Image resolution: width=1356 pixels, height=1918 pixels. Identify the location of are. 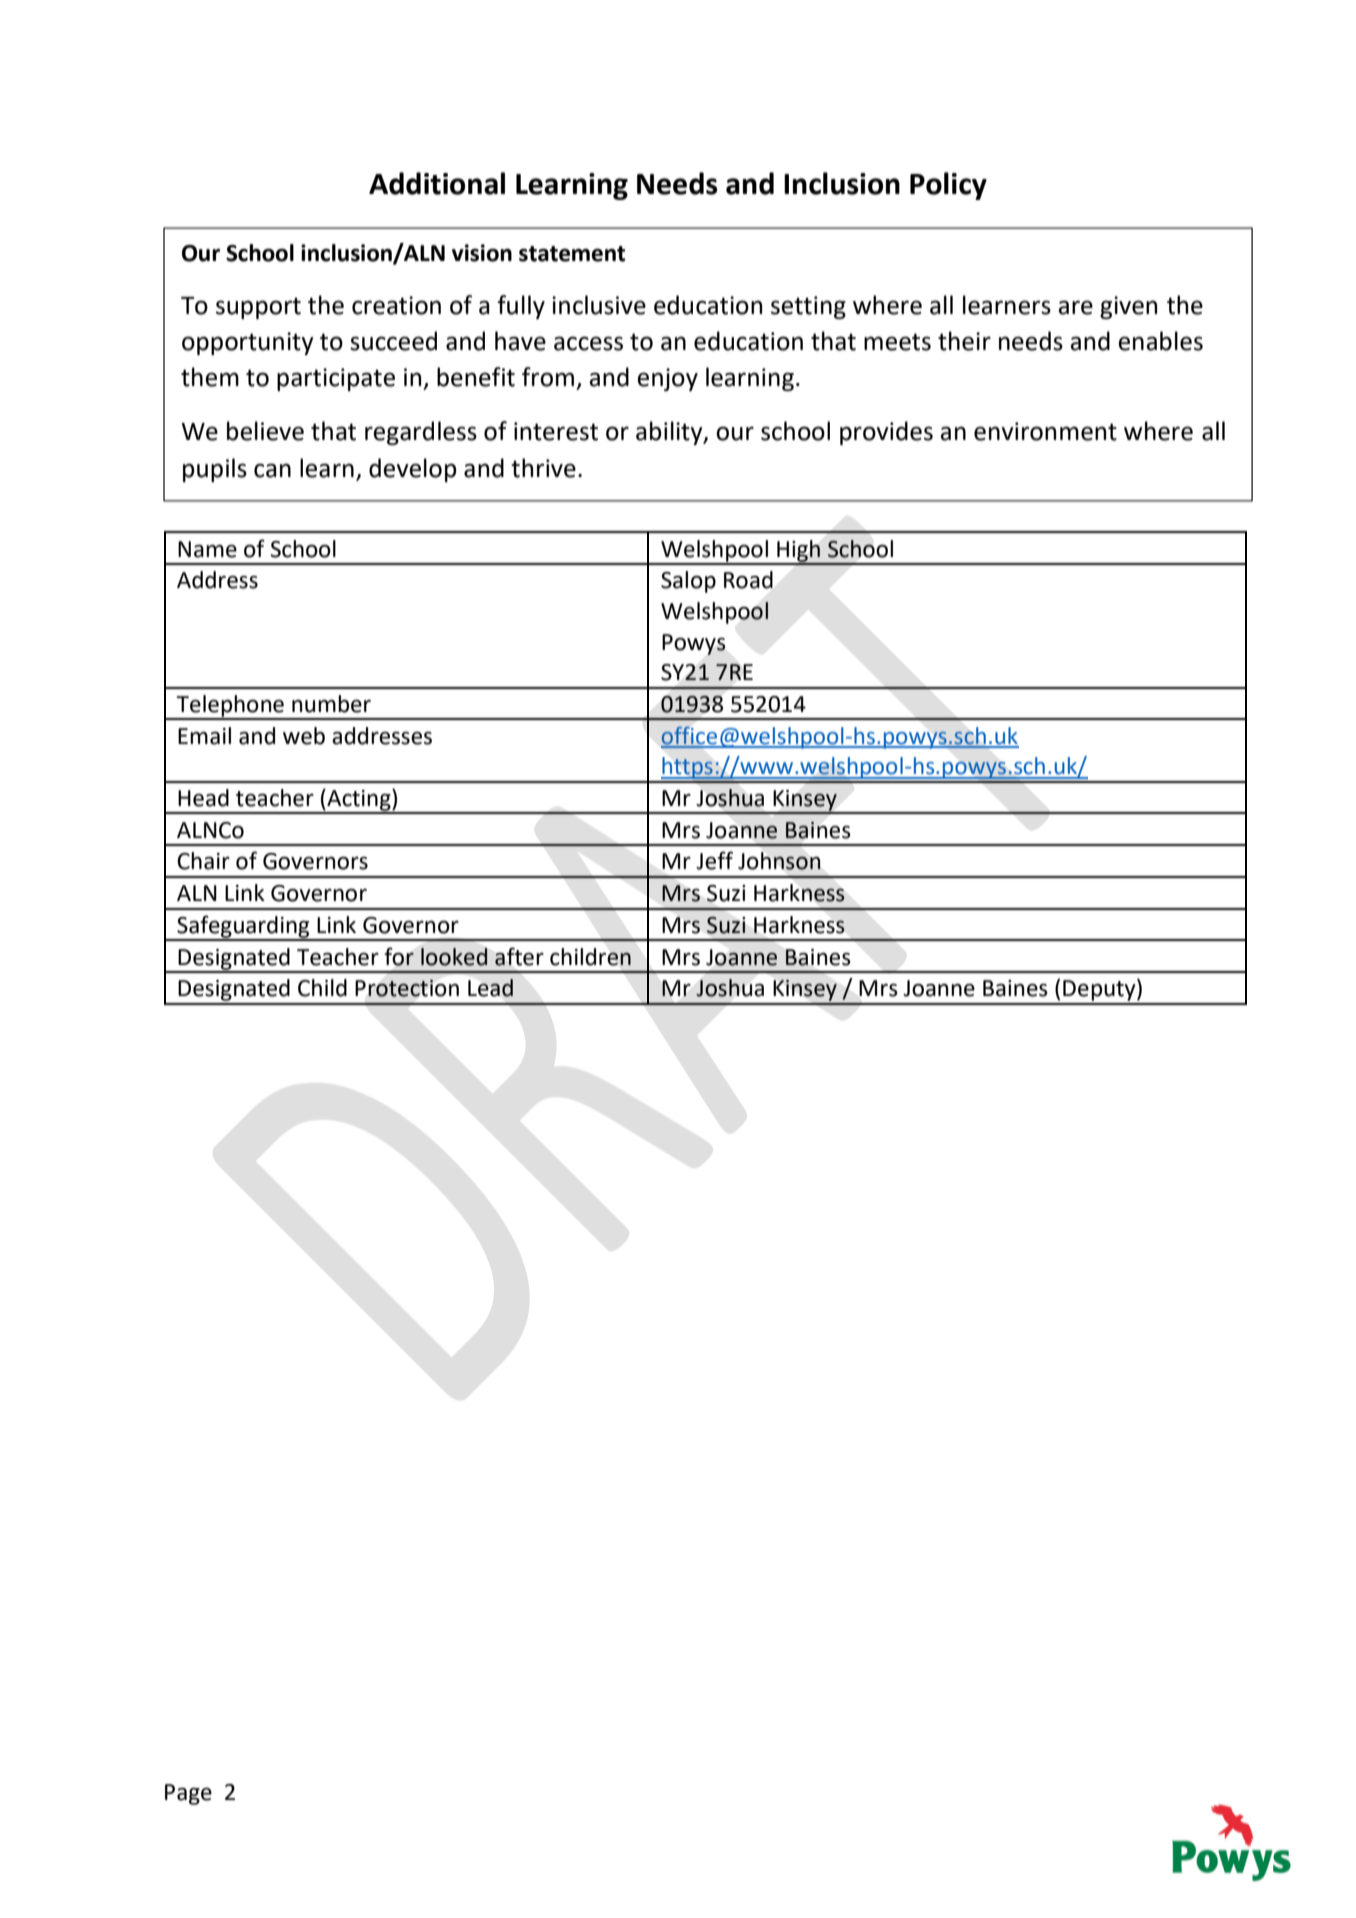
(1075, 307).
